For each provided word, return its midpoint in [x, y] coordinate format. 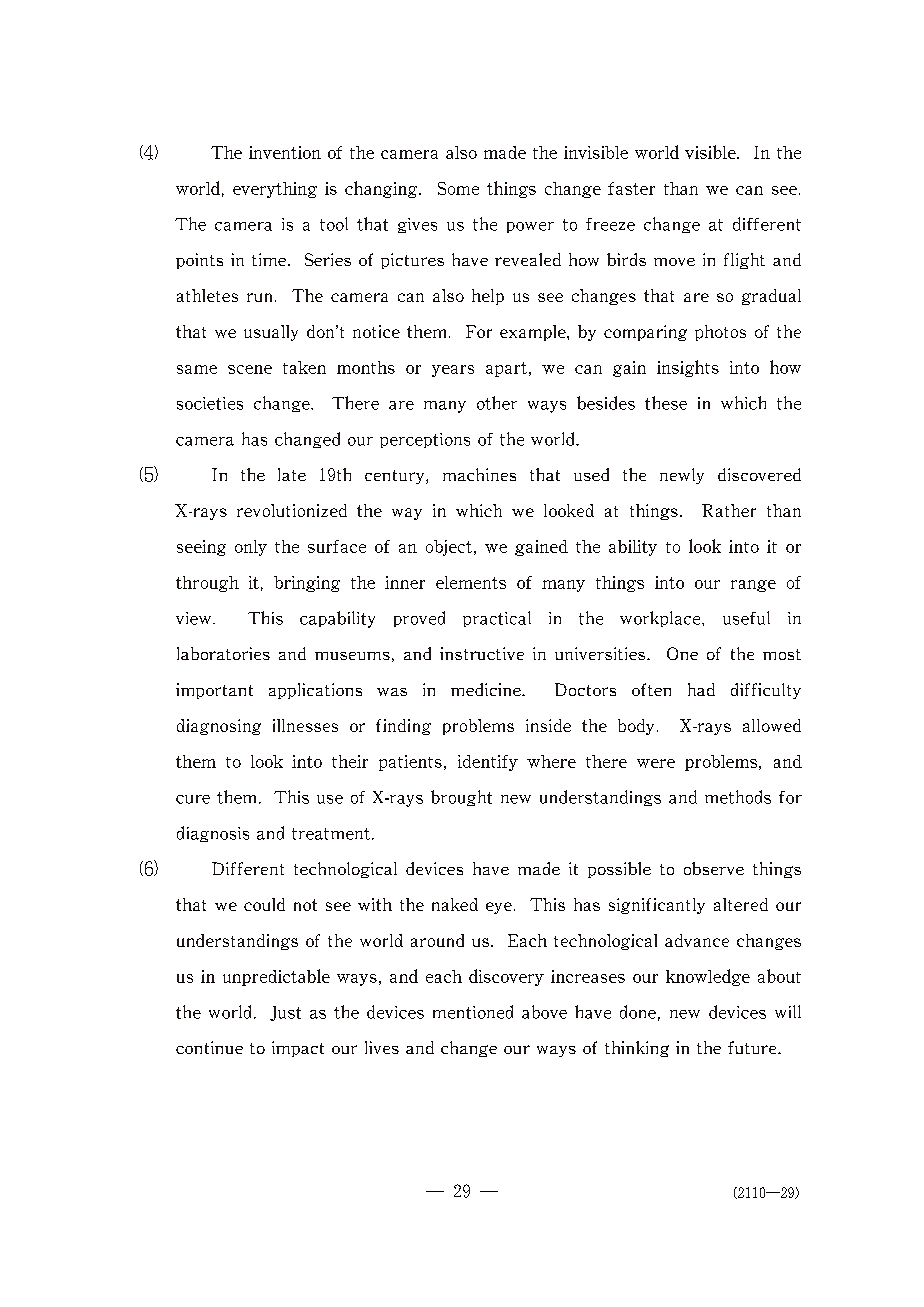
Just [285, 1013]
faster [631, 188]
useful [746, 618]
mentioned [473, 1012]
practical [497, 619]
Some [458, 188]
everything [275, 190]
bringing [307, 584]
